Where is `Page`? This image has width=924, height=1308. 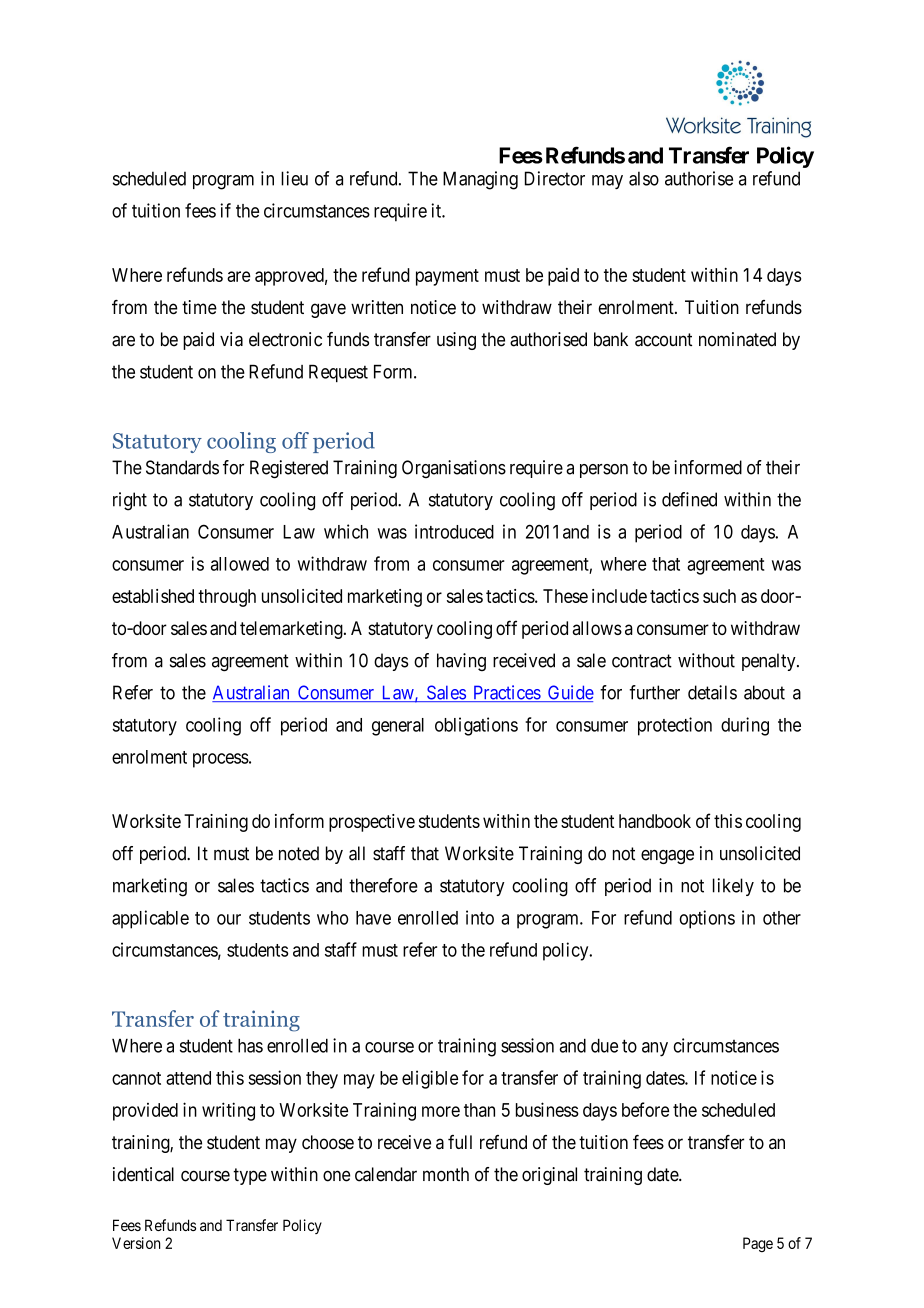
Page is located at coordinates (758, 1244).
